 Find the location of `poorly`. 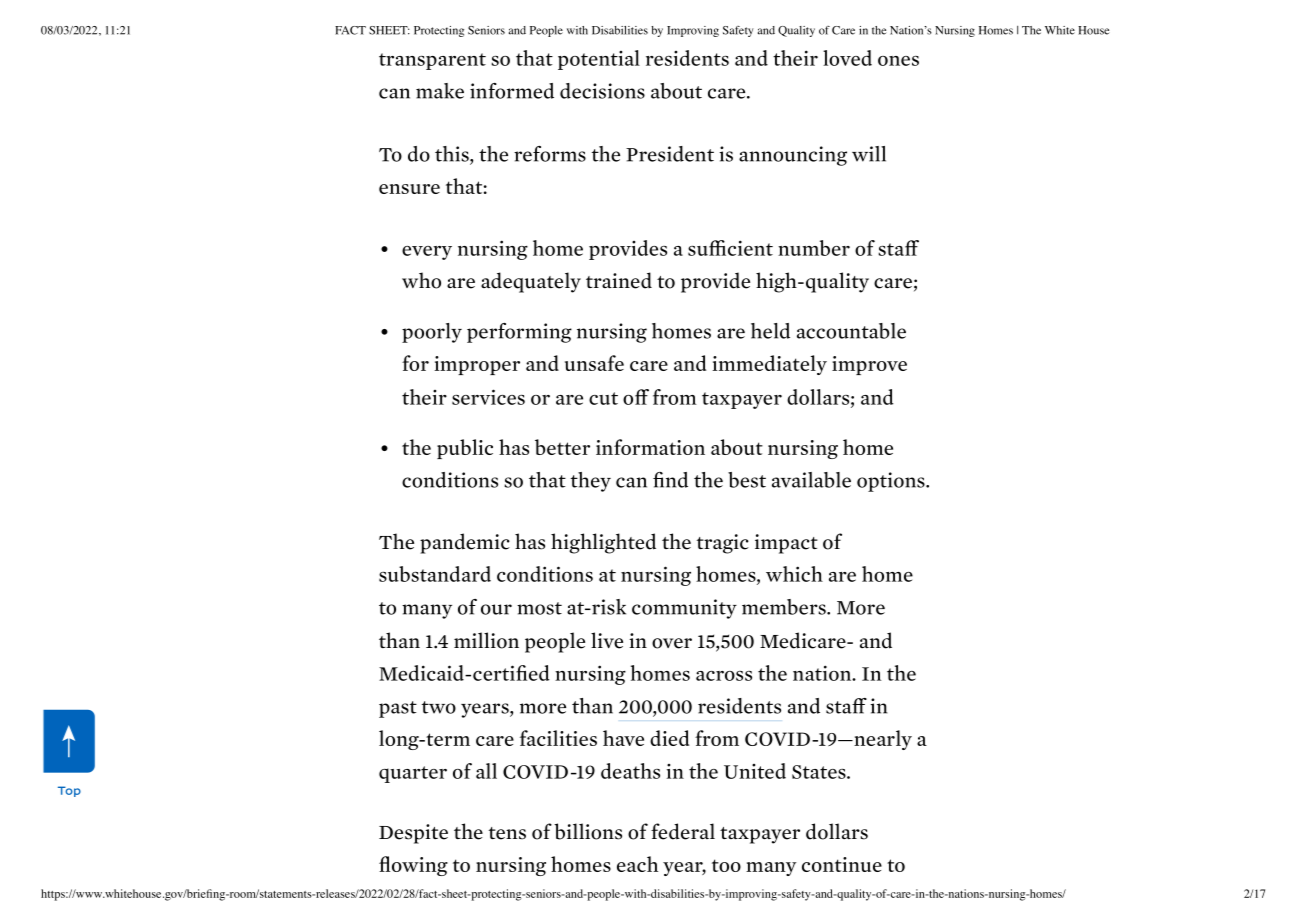

poorly is located at coordinates (432, 333).
